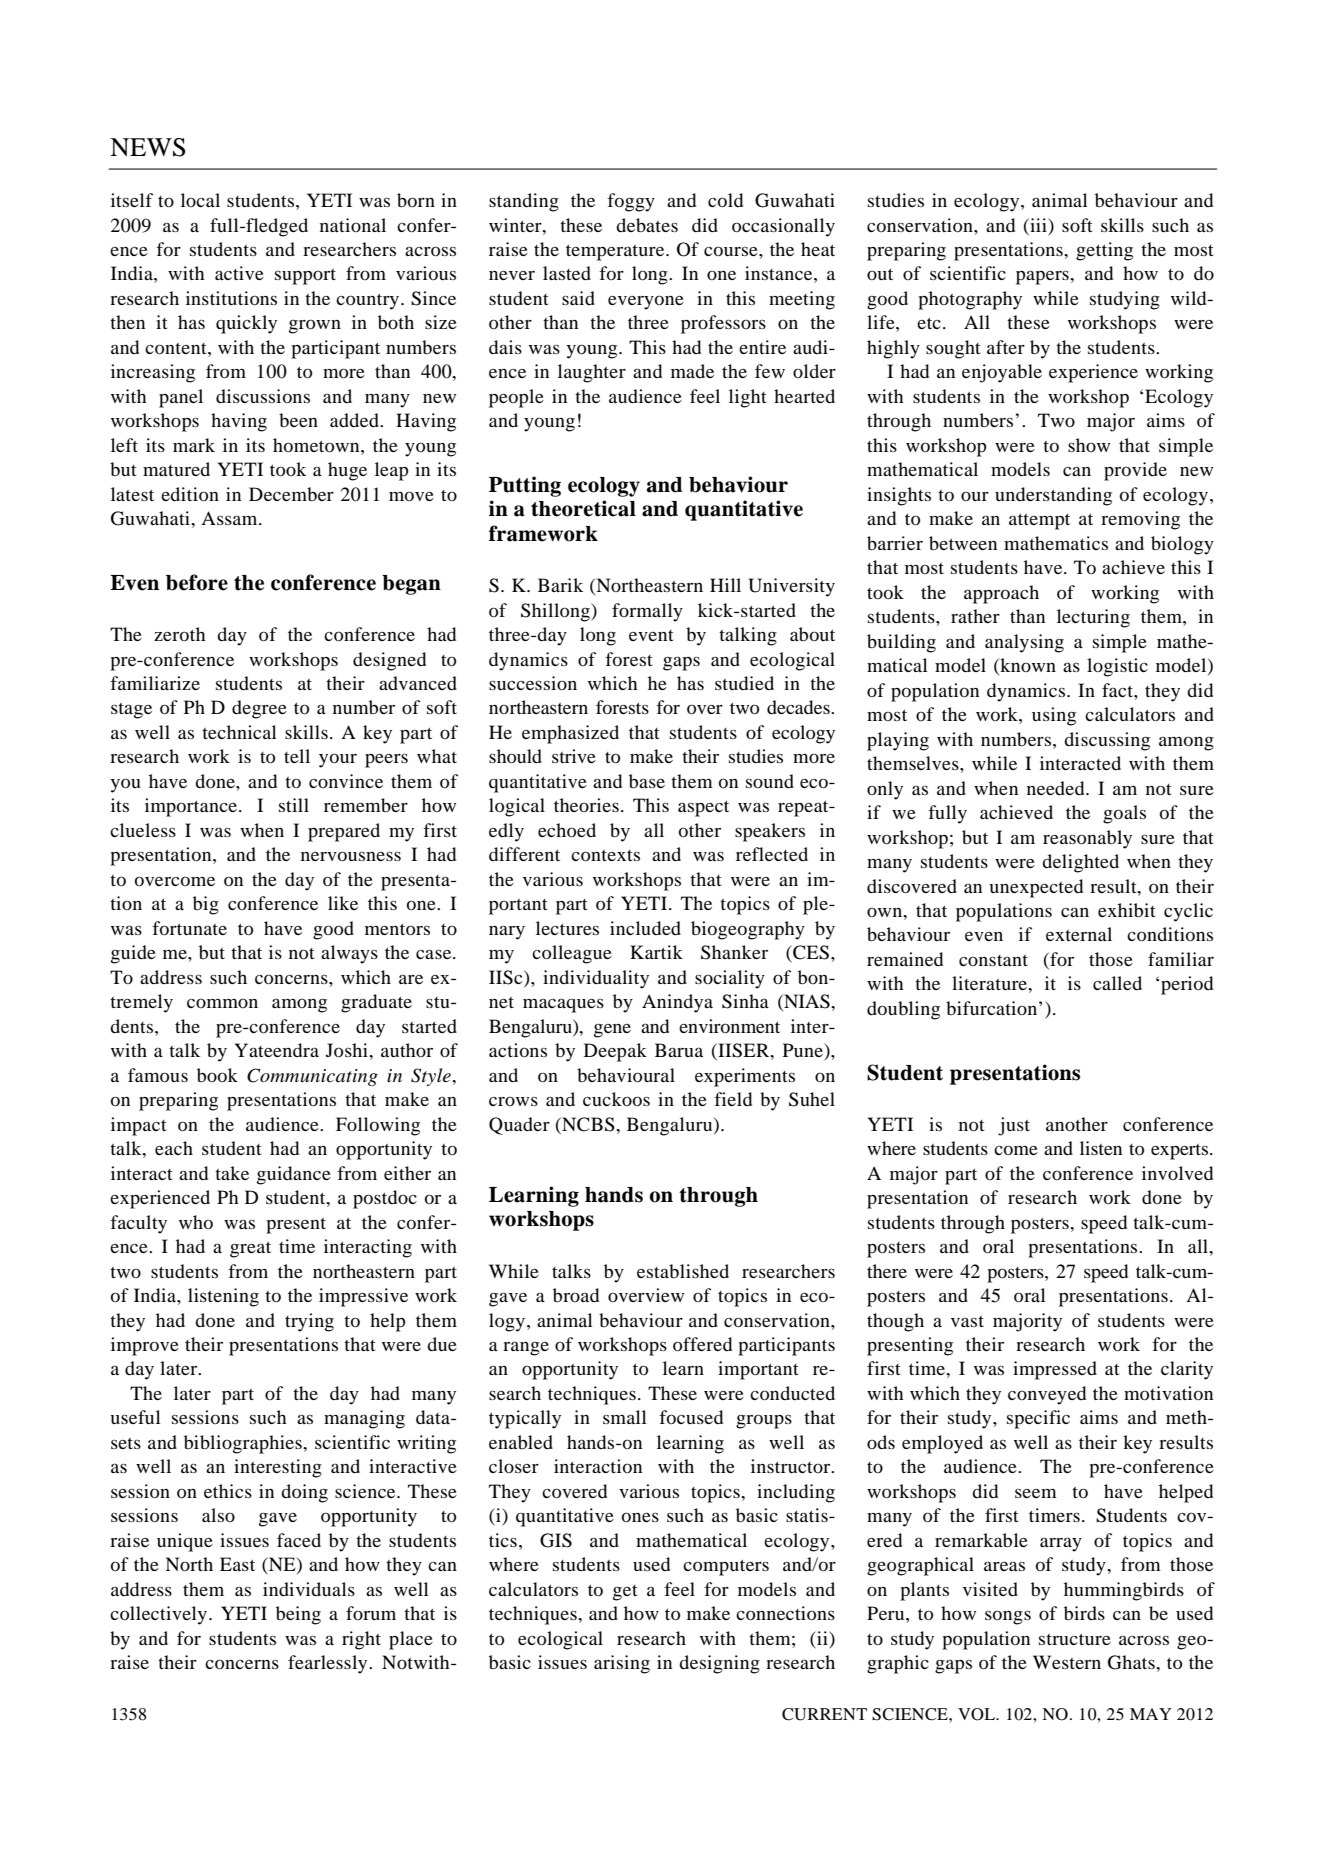 This screenshot has height=1874, width=1324. Describe the element at coordinates (631, 202) in the screenshot. I see `foggy` at that location.
